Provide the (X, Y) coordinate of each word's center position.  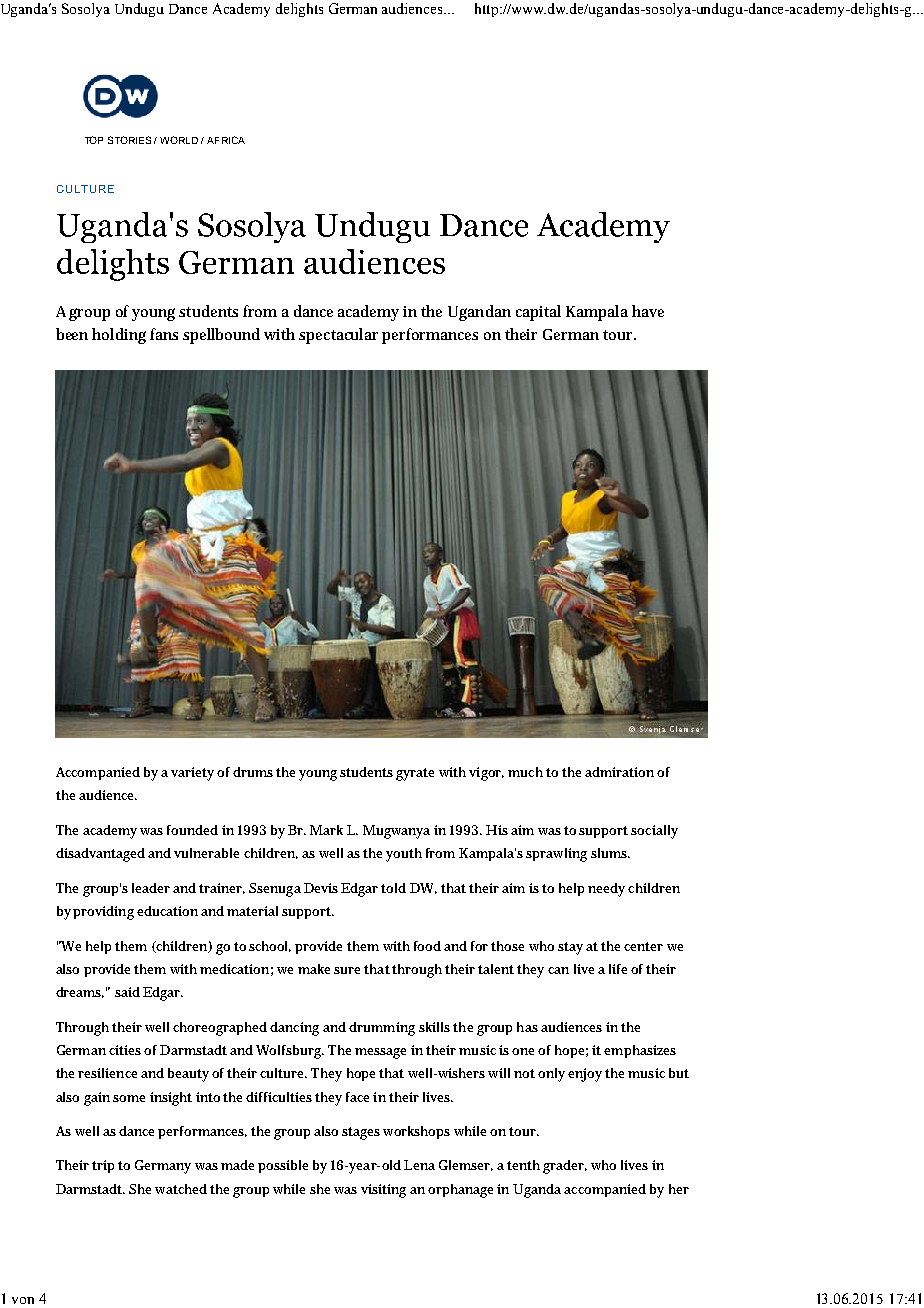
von (23, 1300)
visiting (383, 1191)
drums (253, 772)
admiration (619, 772)
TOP (94, 140)
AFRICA (226, 140)
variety (192, 774)
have (648, 311)
